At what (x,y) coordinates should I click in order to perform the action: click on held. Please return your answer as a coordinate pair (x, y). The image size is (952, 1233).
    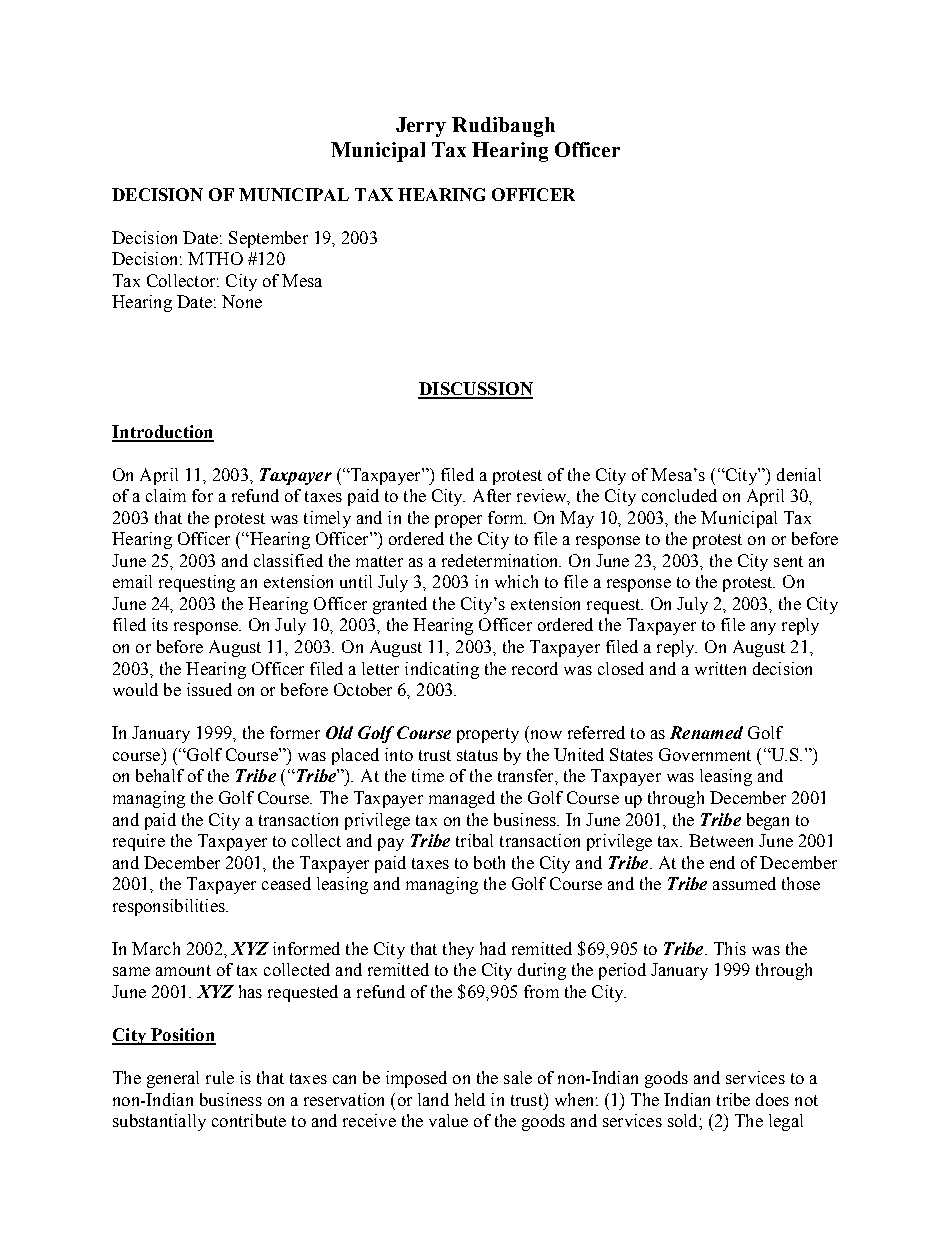
    Looking at the image, I should click on (470, 1099).
